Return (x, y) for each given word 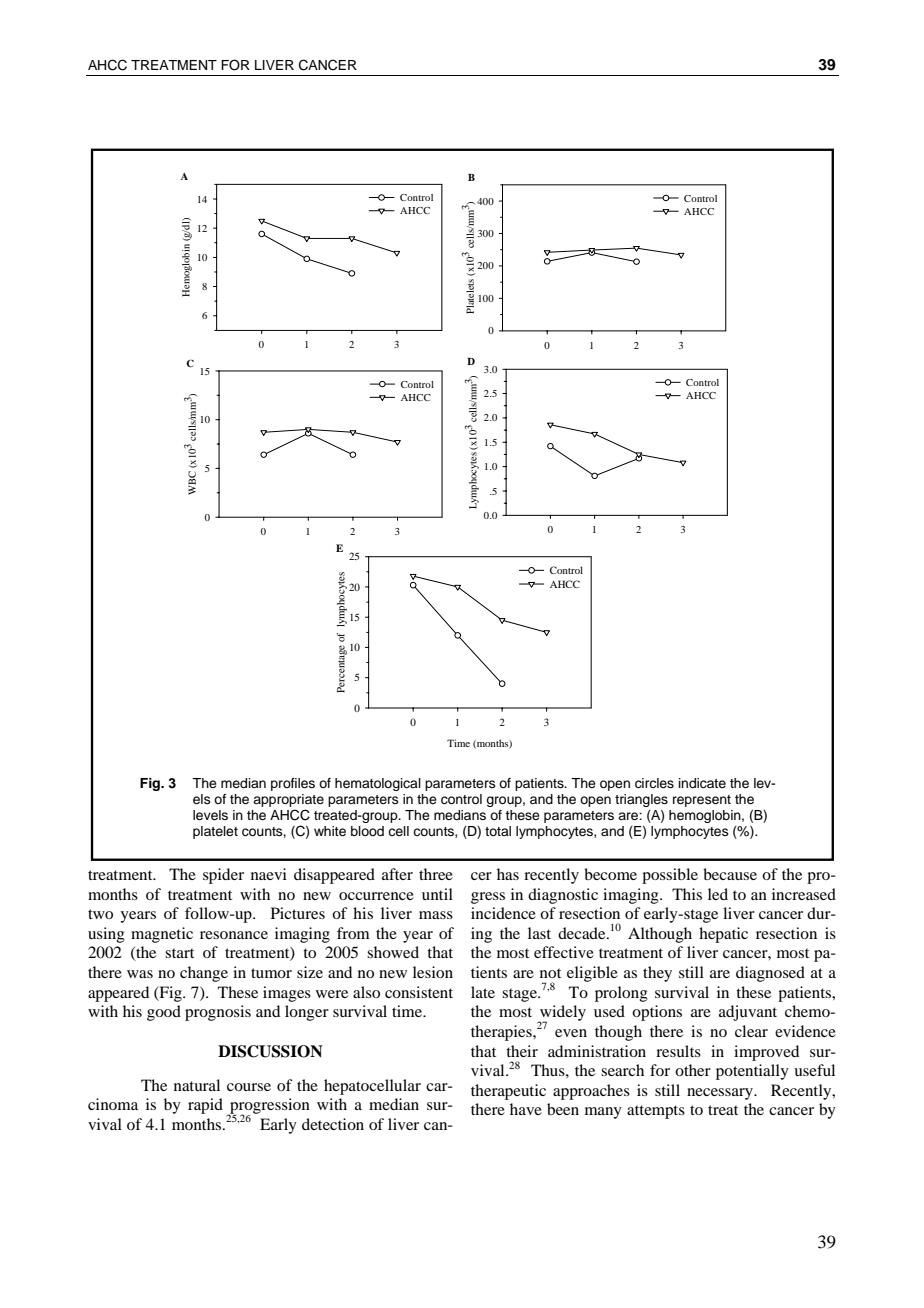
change (204, 974)
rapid (205, 1106)
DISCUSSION (270, 1051)
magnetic (162, 935)
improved (766, 1053)
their (522, 1051)
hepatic (723, 935)
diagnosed (770, 974)
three (436, 874)
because (730, 874)
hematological (378, 784)
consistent (419, 992)
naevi (269, 874)
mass (436, 915)
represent (702, 801)
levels (210, 815)
